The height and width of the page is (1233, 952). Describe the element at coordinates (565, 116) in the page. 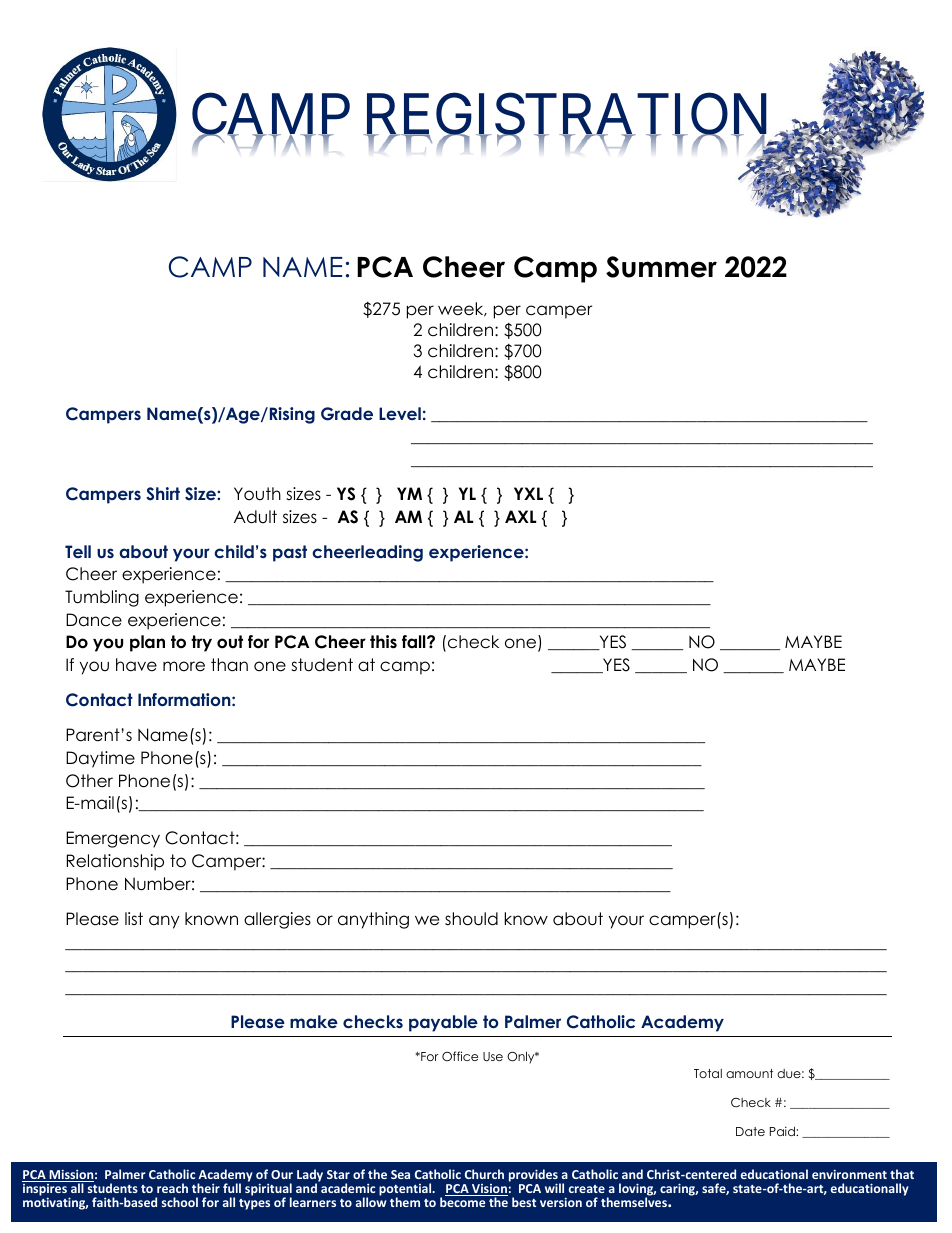

I see `REGISTRATION` at that location.
